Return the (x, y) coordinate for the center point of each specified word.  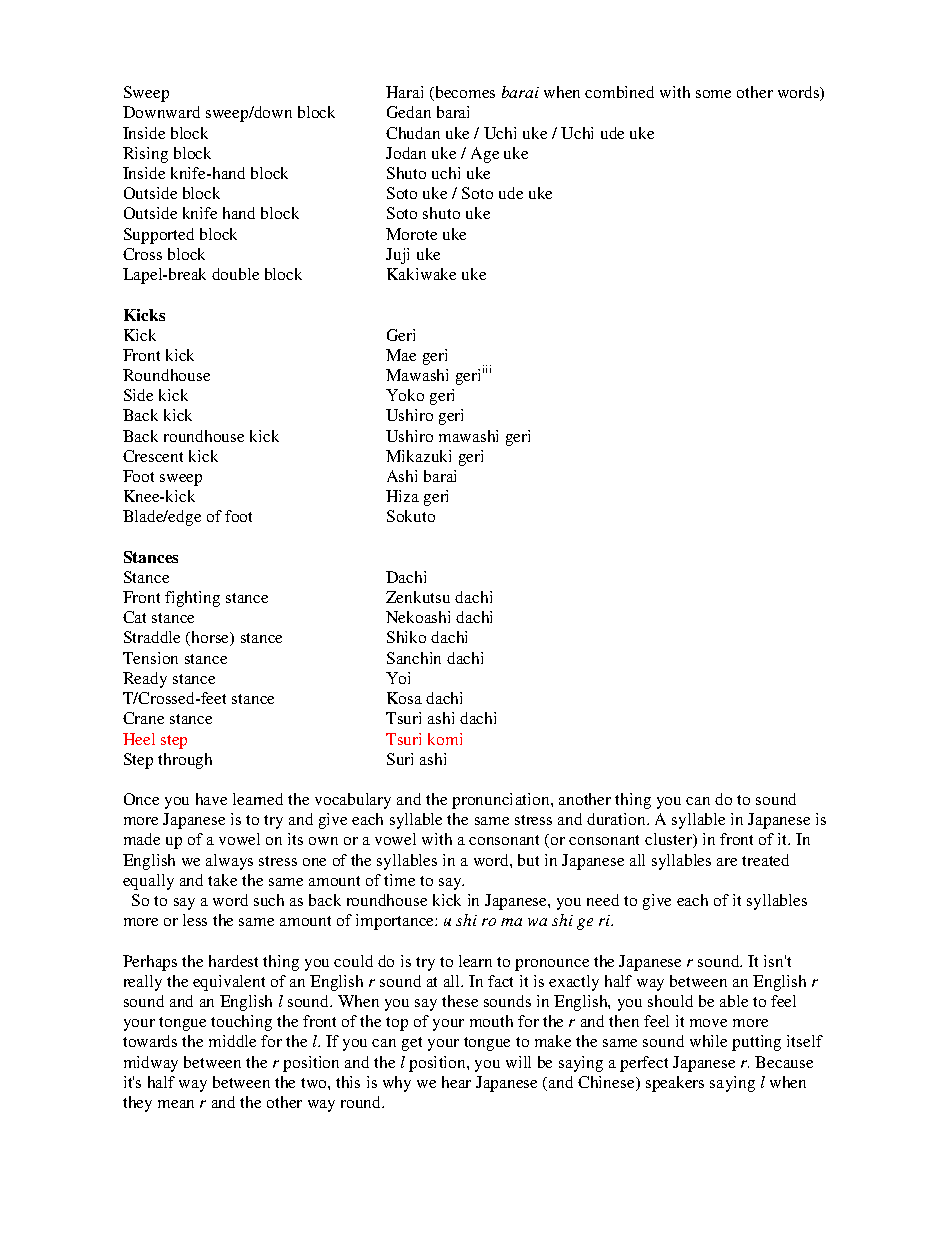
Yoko (405, 395)
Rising (145, 155)
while (708, 1041)
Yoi (398, 678)
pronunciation (502, 801)
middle (232, 1041)
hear (456, 1082)
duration (617, 819)
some (713, 94)
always (229, 862)
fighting (192, 599)
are (727, 862)
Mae (401, 355)
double (235, 274)
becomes (464, 93)
